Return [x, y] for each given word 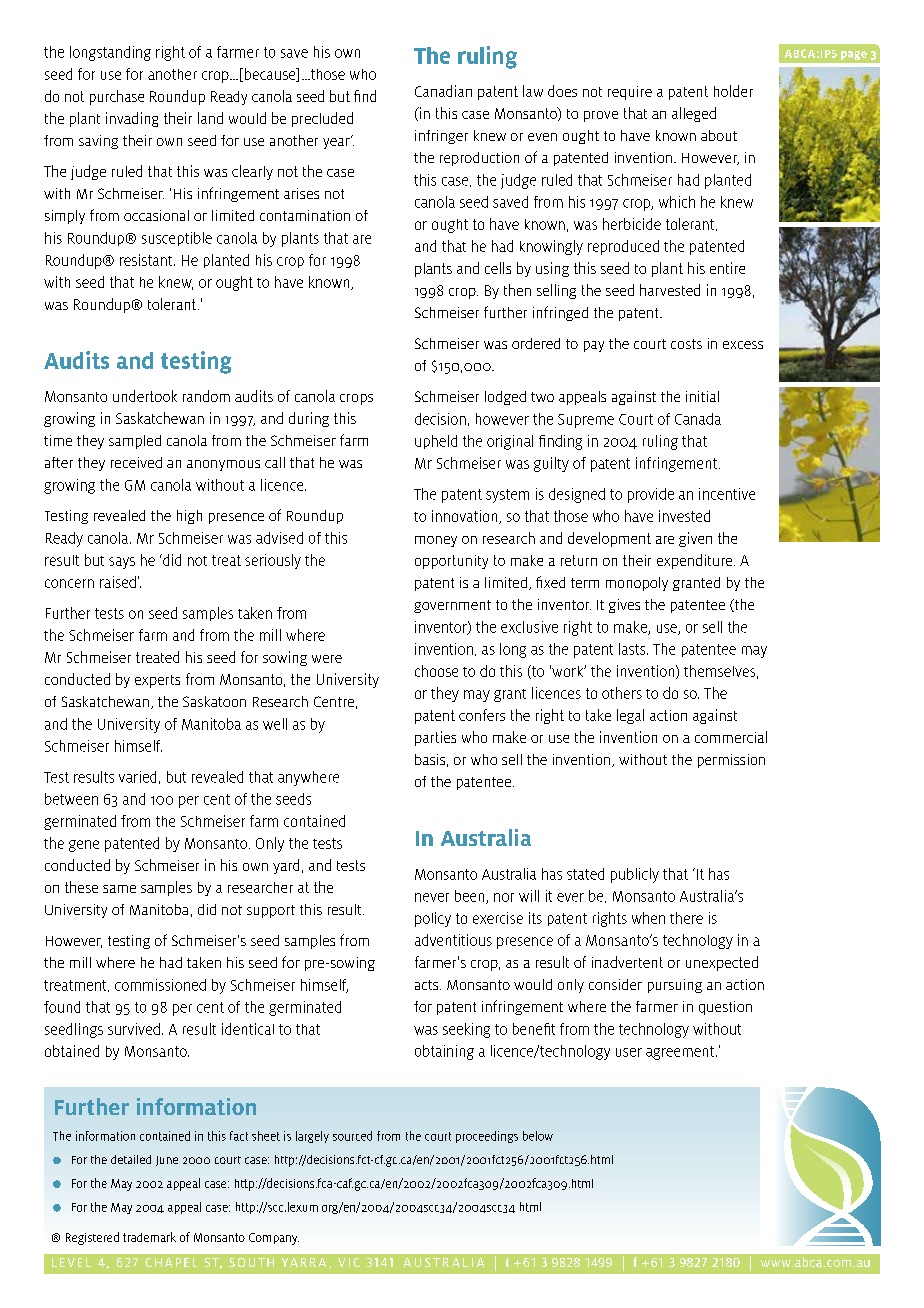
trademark [149, 1237]
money [436, 541]
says [122, 563]
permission [731, 761]
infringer [441, 137]
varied [137, 777]
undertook [145, 396]
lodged [505, 398]
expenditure [696, 561]
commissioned [160, 985]
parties [435, 738]
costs [686, 344]
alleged [694, 114]
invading [132, 119]
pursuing [675, 986]
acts [428, 985]
